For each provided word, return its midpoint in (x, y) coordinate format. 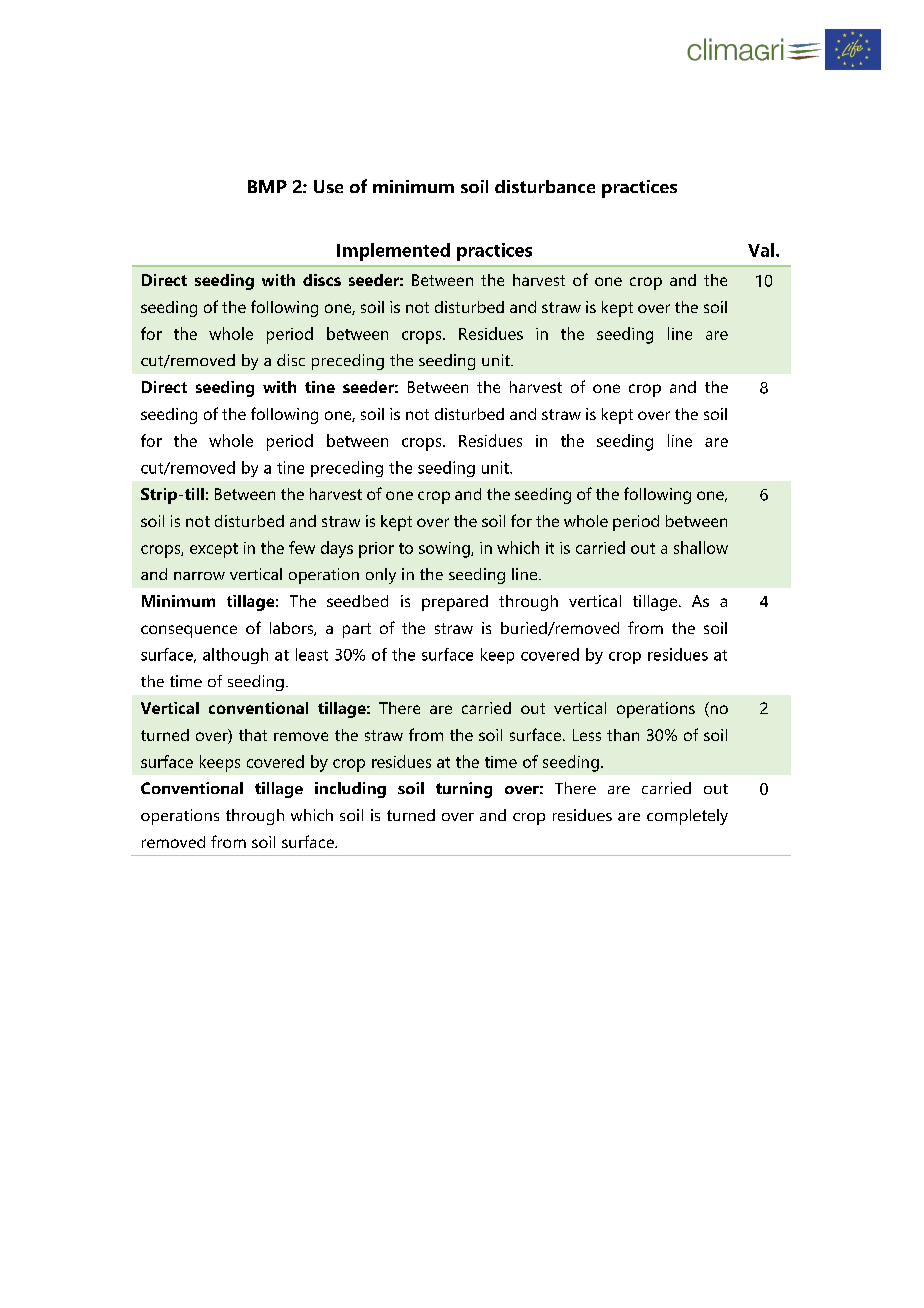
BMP (267, 186)
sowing (445, 550)
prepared (455, 603)
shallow (701, 547)
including (350, 790)
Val (761, 250)
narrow (199, 576)
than (623, 735)
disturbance (545, 186)
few (302, 547)
